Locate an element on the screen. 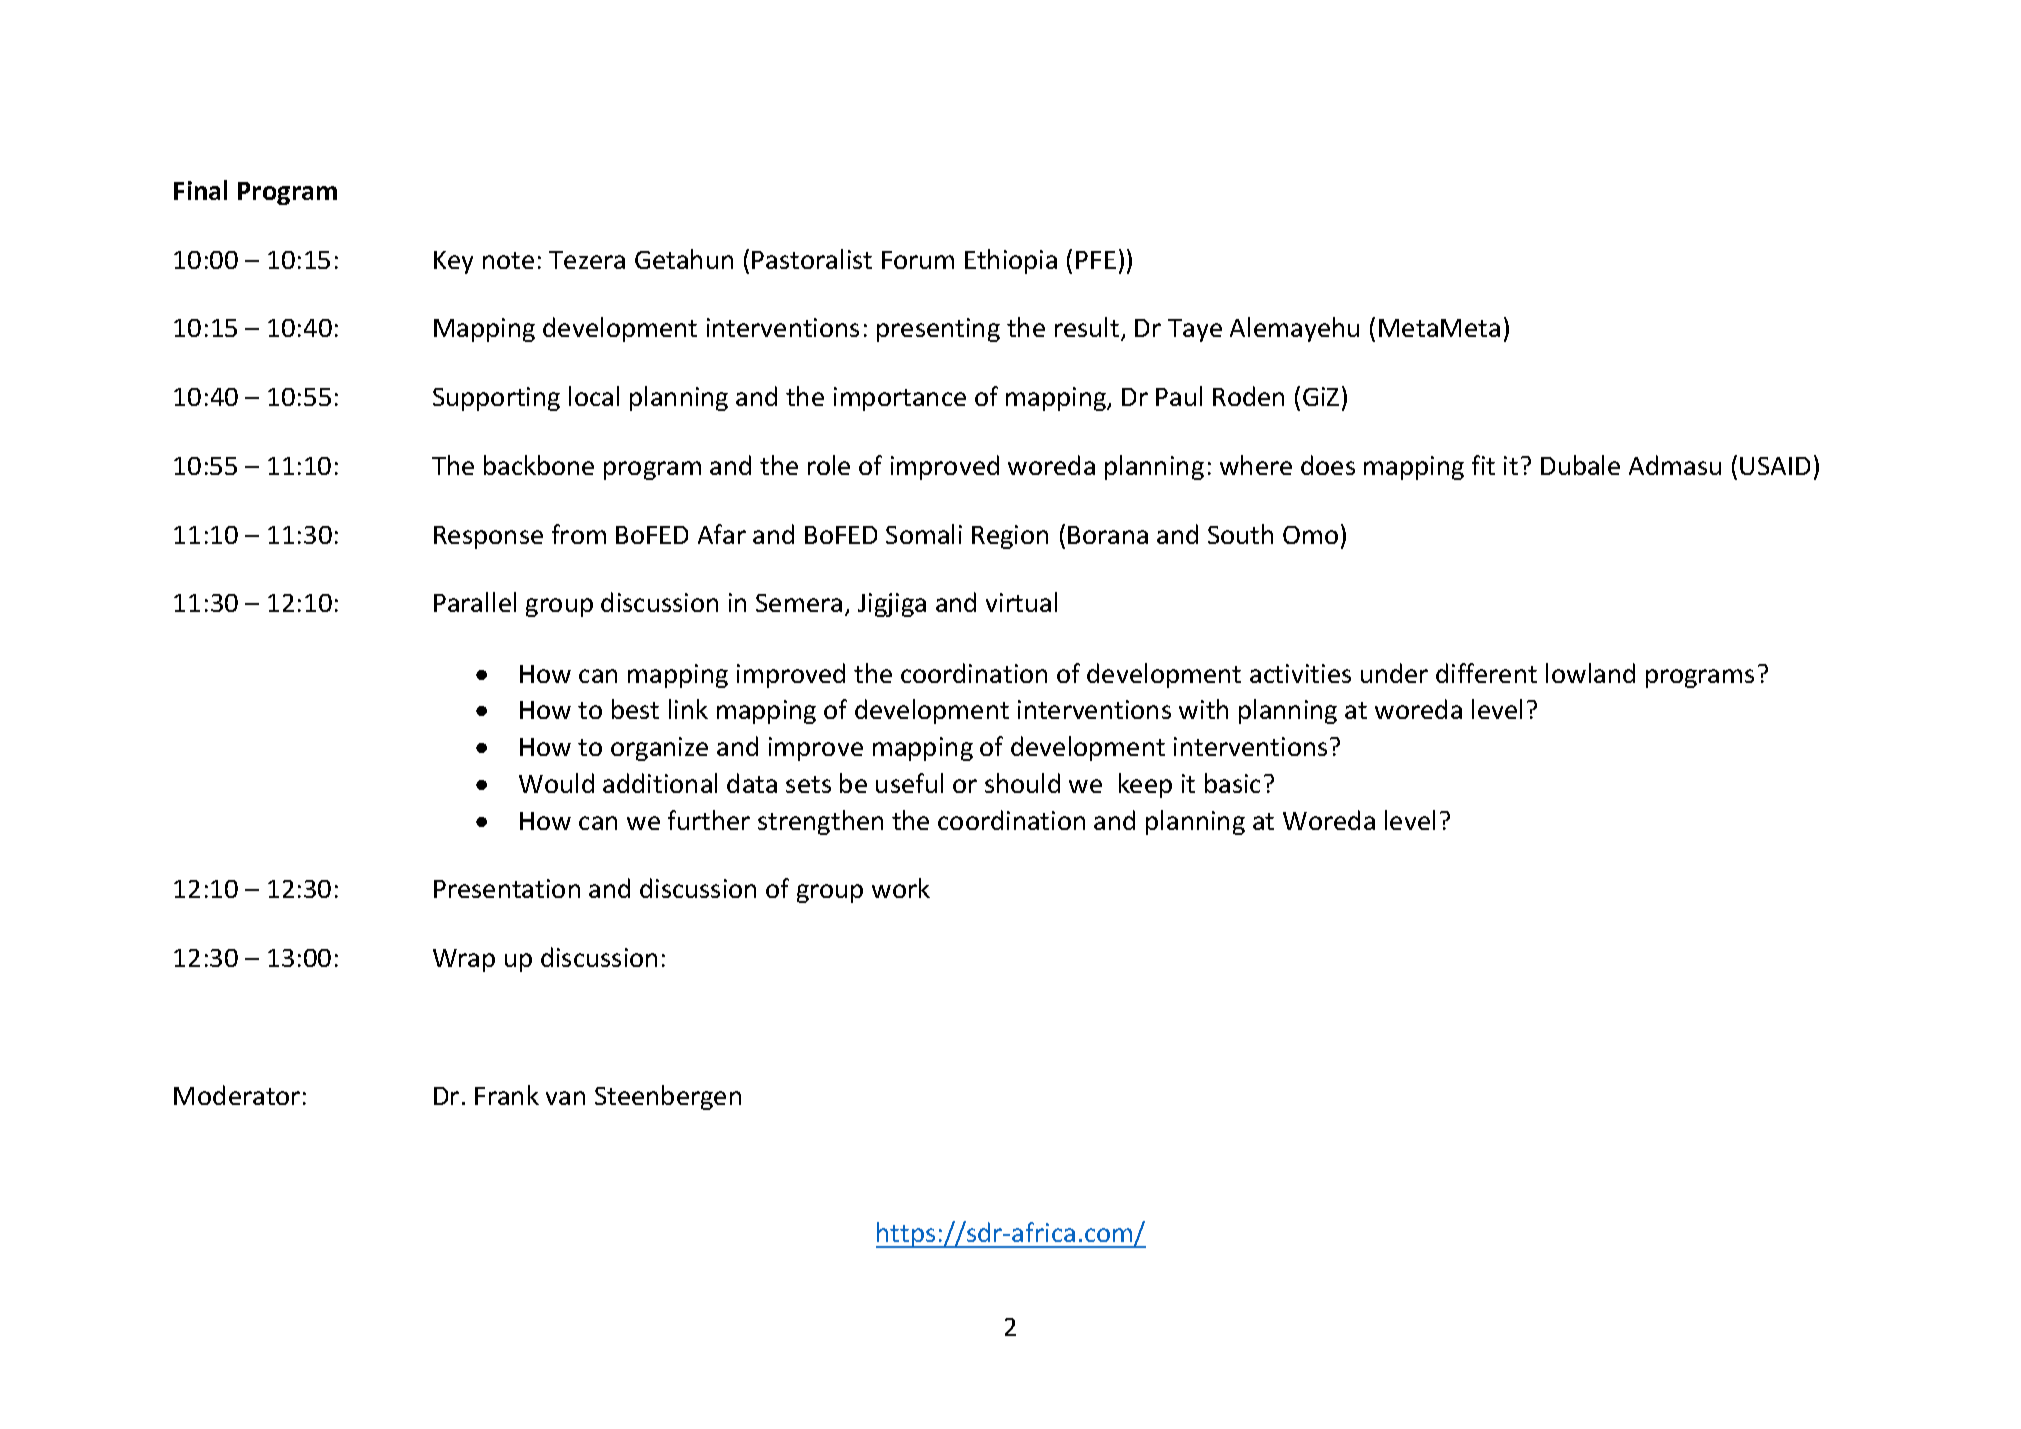 This screenshot has height=1429, width=2021. Key is located at coordinates (453, 262).
